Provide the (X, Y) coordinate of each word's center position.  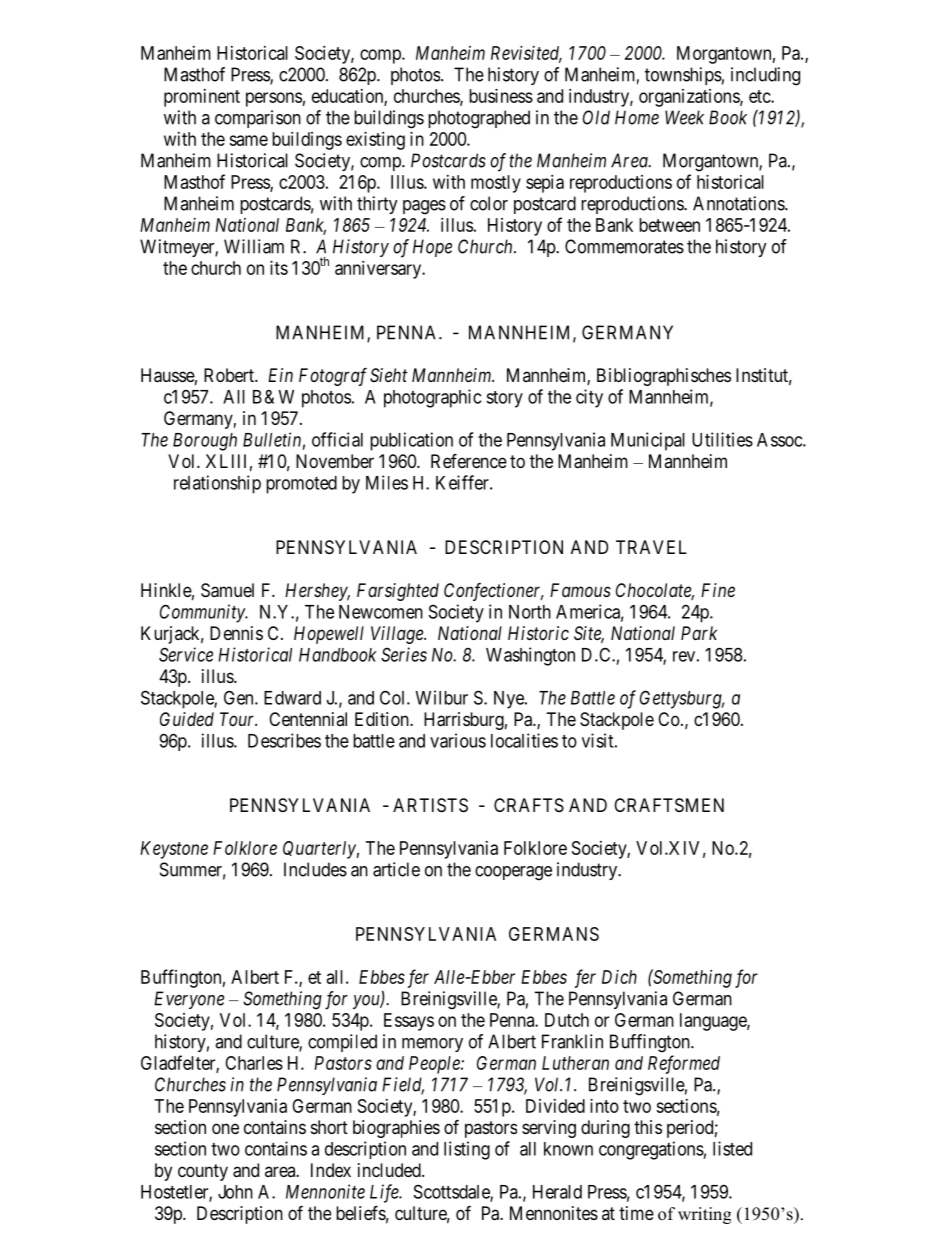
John (235, 1192)
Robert (230, 375)
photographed (479, 119)
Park (699, 633)
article (396, 869)
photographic (432, 398)
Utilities (722, 439)
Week (684, 117)
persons (274, 99)
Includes (315, 869)
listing (467, 1150)
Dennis (236, 633)
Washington (530, 656)
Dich (619, 977)
